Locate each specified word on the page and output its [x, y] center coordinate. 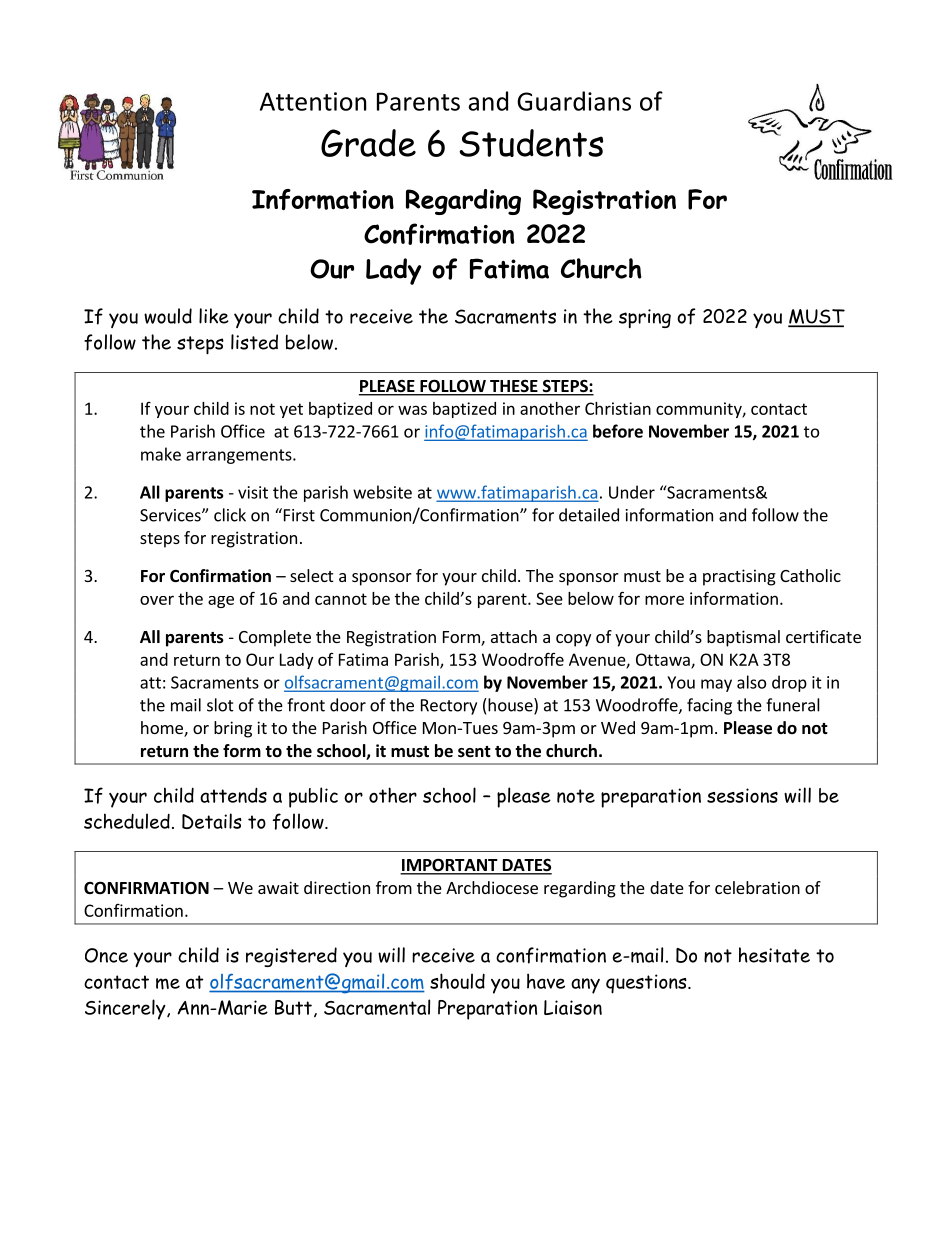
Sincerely [126, 1009]
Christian [618, 408]
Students [531, 143]
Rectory [449, 707]
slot [220, 705]
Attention [313, 101]
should [457, 981]
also [751, 682]
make [161, 454]
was [412, 410]
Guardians [574, 101]
